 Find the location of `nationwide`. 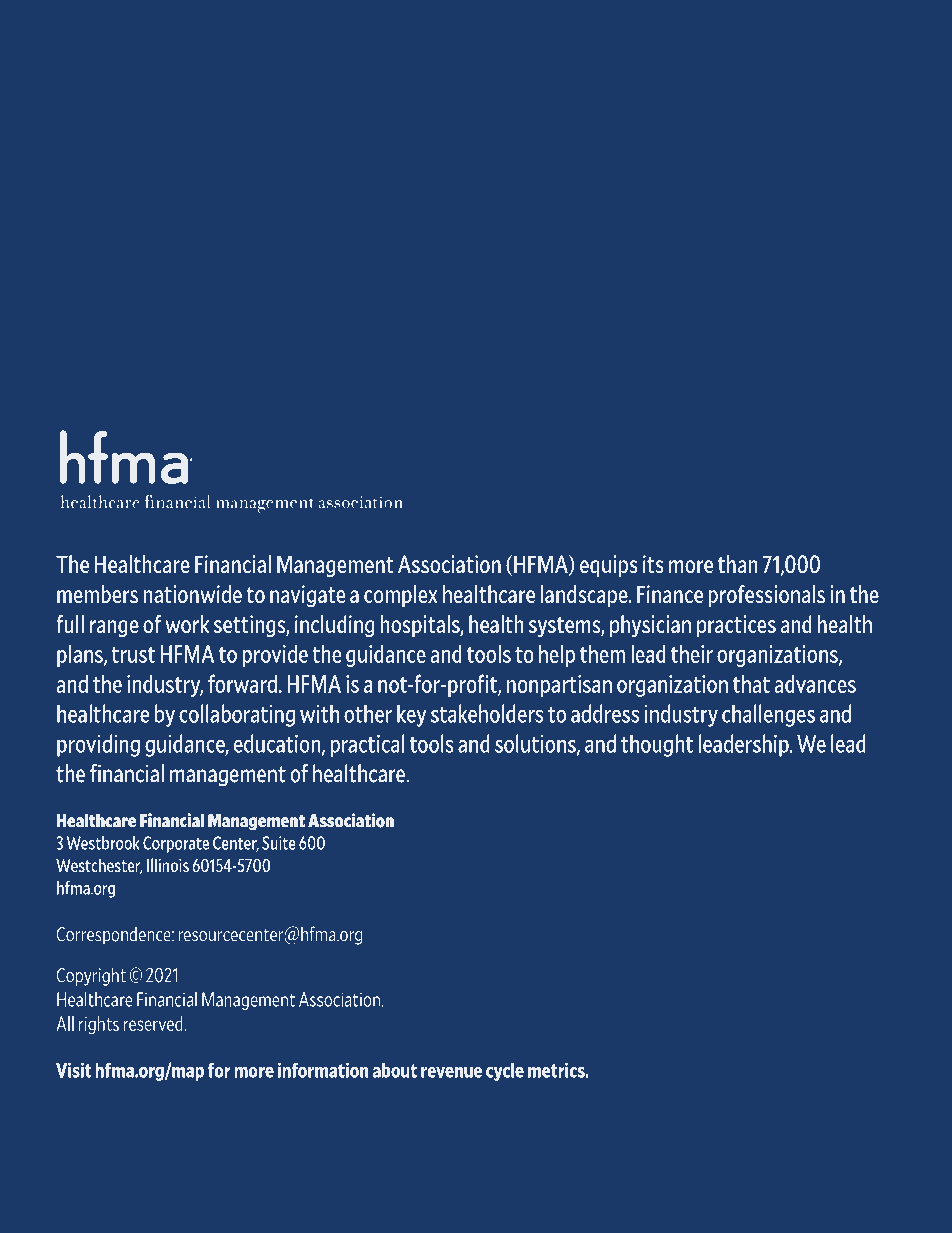

nationwide is located at coordinates (192, 594).
